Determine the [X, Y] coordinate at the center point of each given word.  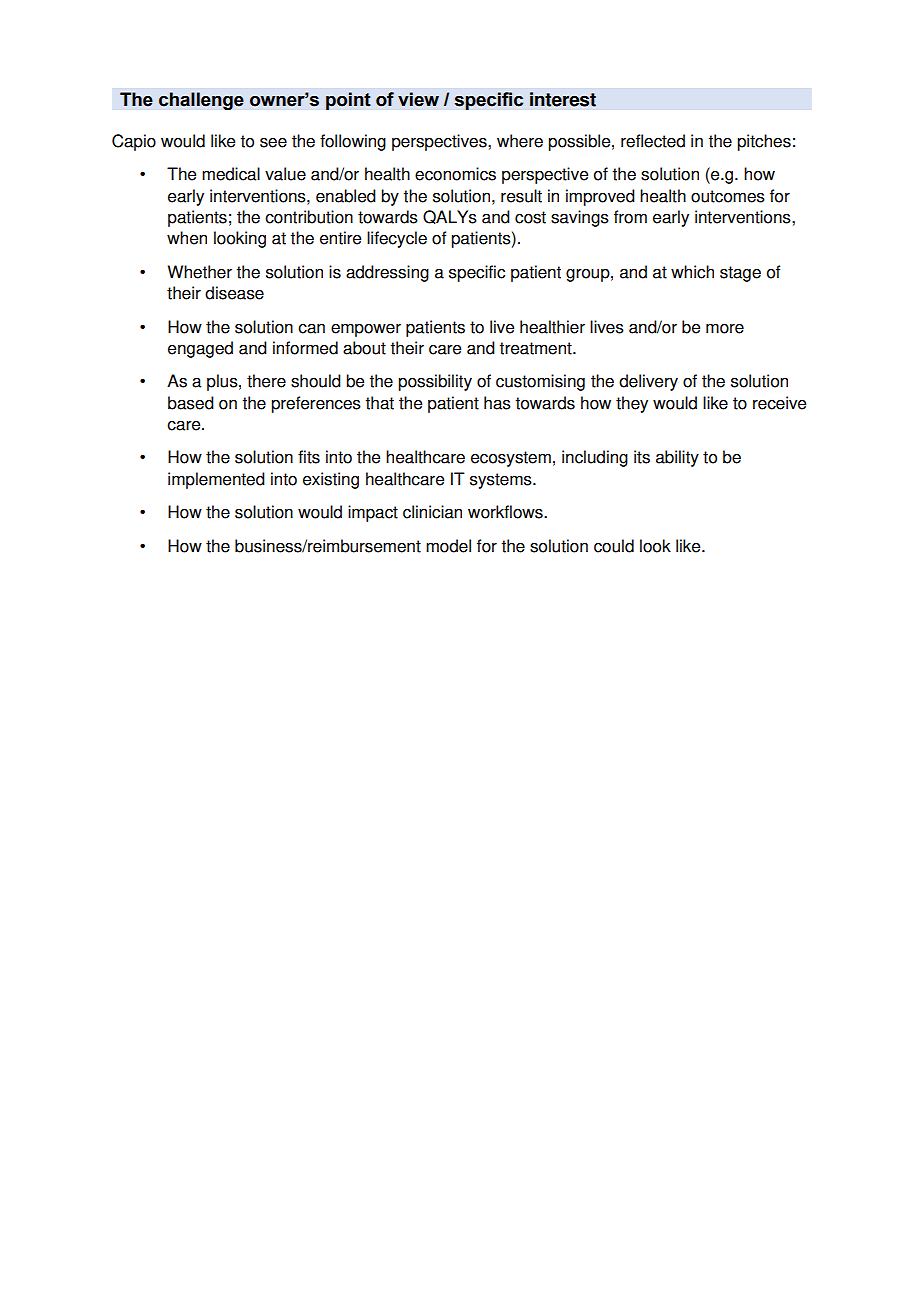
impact [373, 513]
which [692, 272]
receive [779, 403]
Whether [200, 272]
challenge [201, 101]
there [266, 381]
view [418, 99]
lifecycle [397, 239]
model [448, 546]
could [614, 546]
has [497, 403]
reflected [653, 141]
